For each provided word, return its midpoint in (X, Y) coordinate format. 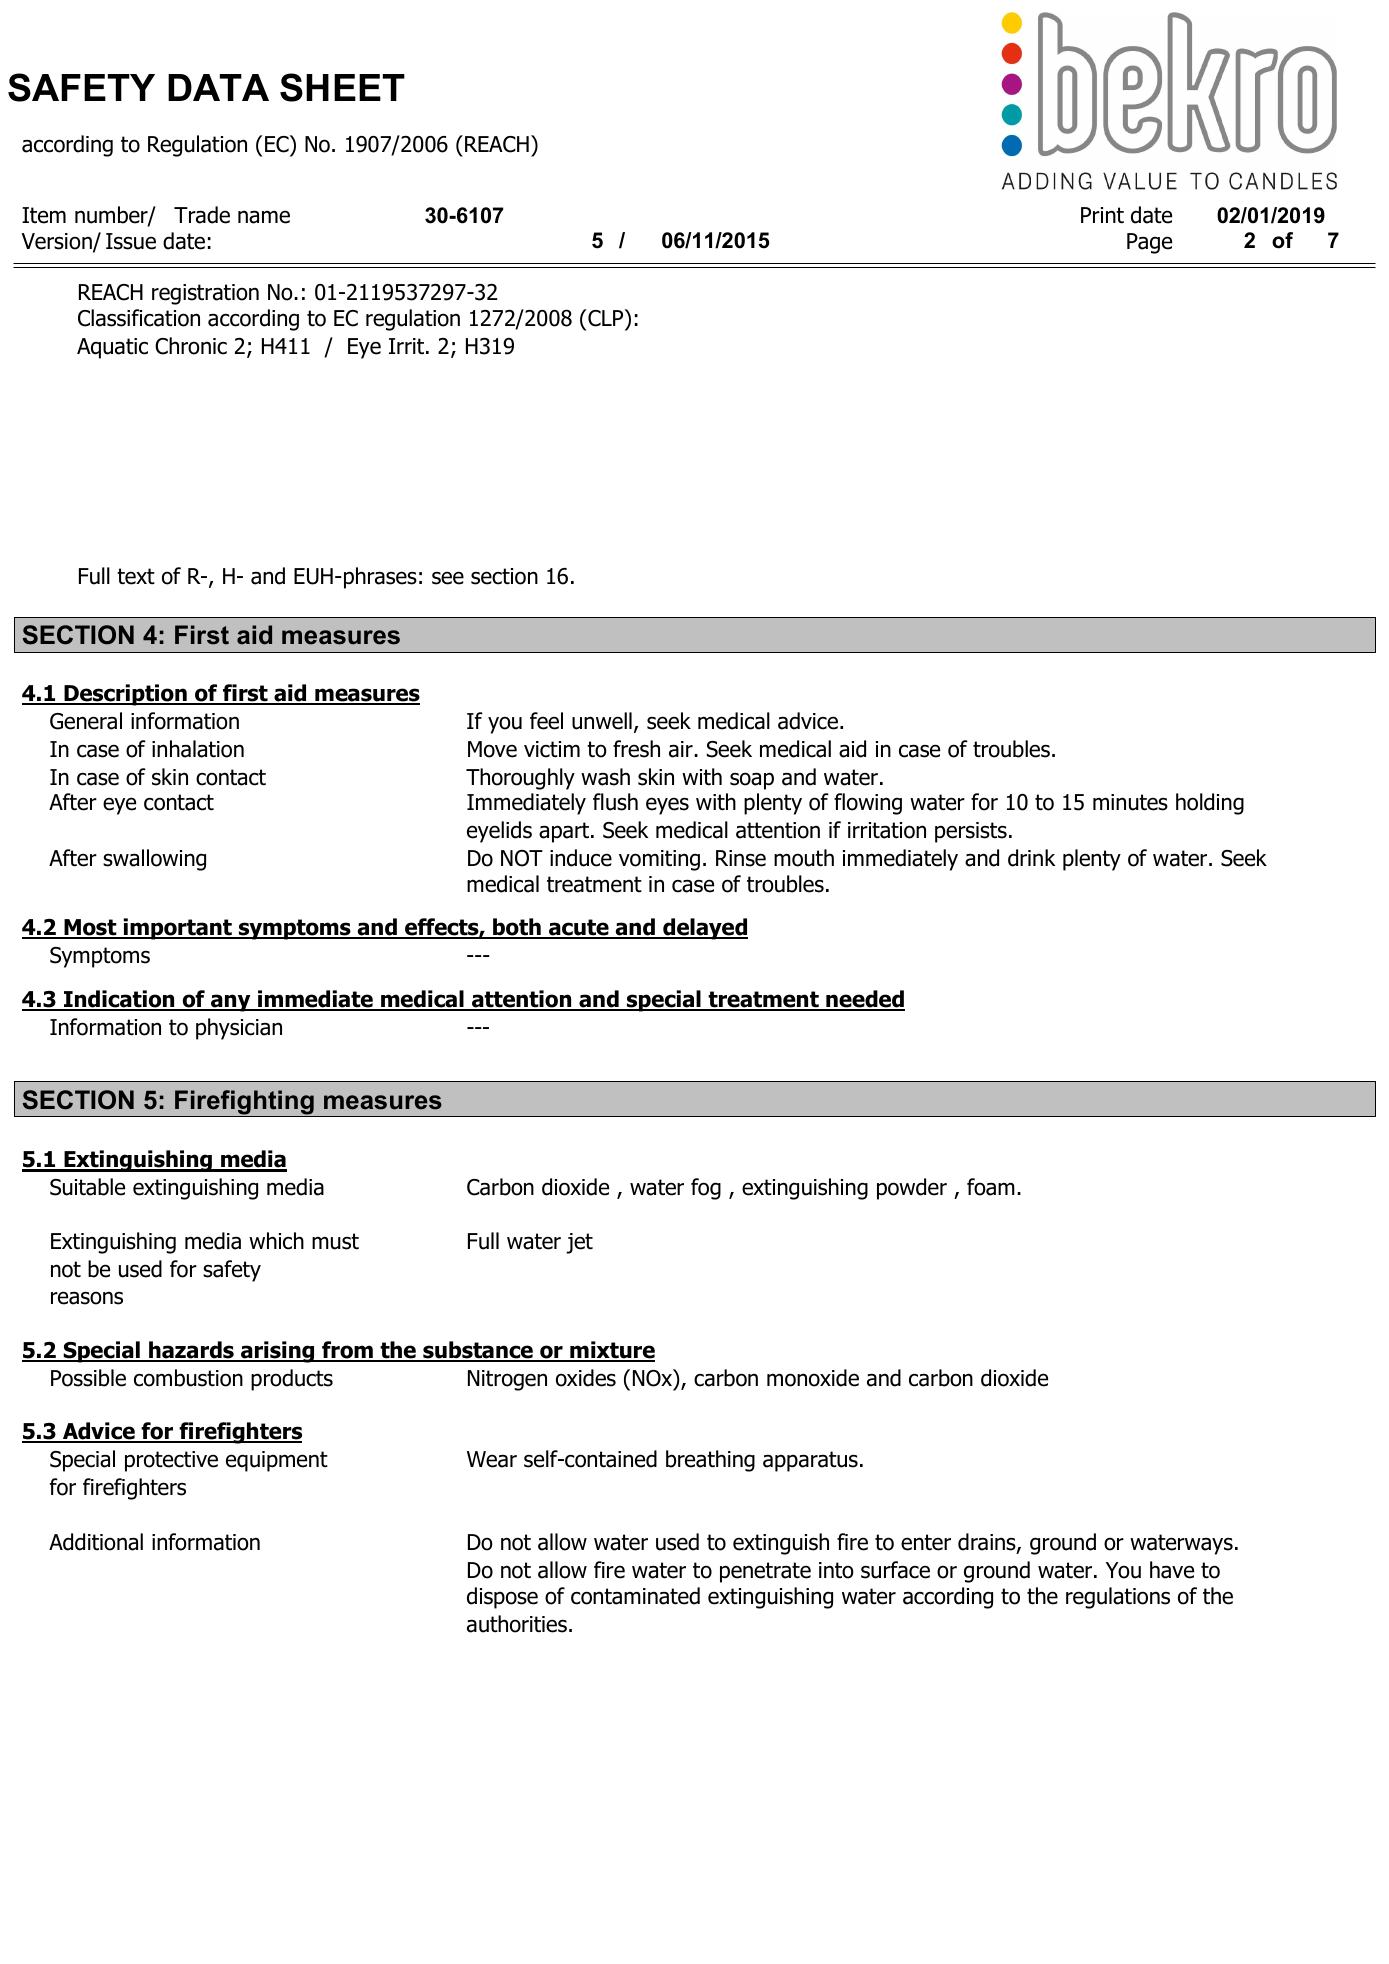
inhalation (198, 749)
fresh (636, 749)
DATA (218, 87)
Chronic (191, 346)
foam (991, 1187)
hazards (191, 1351)
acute (579, 929)
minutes (1130, 802)
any (231, 1003)
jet (579, 1243)
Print (1102, 215)
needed (864, 1000)
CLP (606, 319)
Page (1149, 243)
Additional (96, 1542)
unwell (602, 721)
